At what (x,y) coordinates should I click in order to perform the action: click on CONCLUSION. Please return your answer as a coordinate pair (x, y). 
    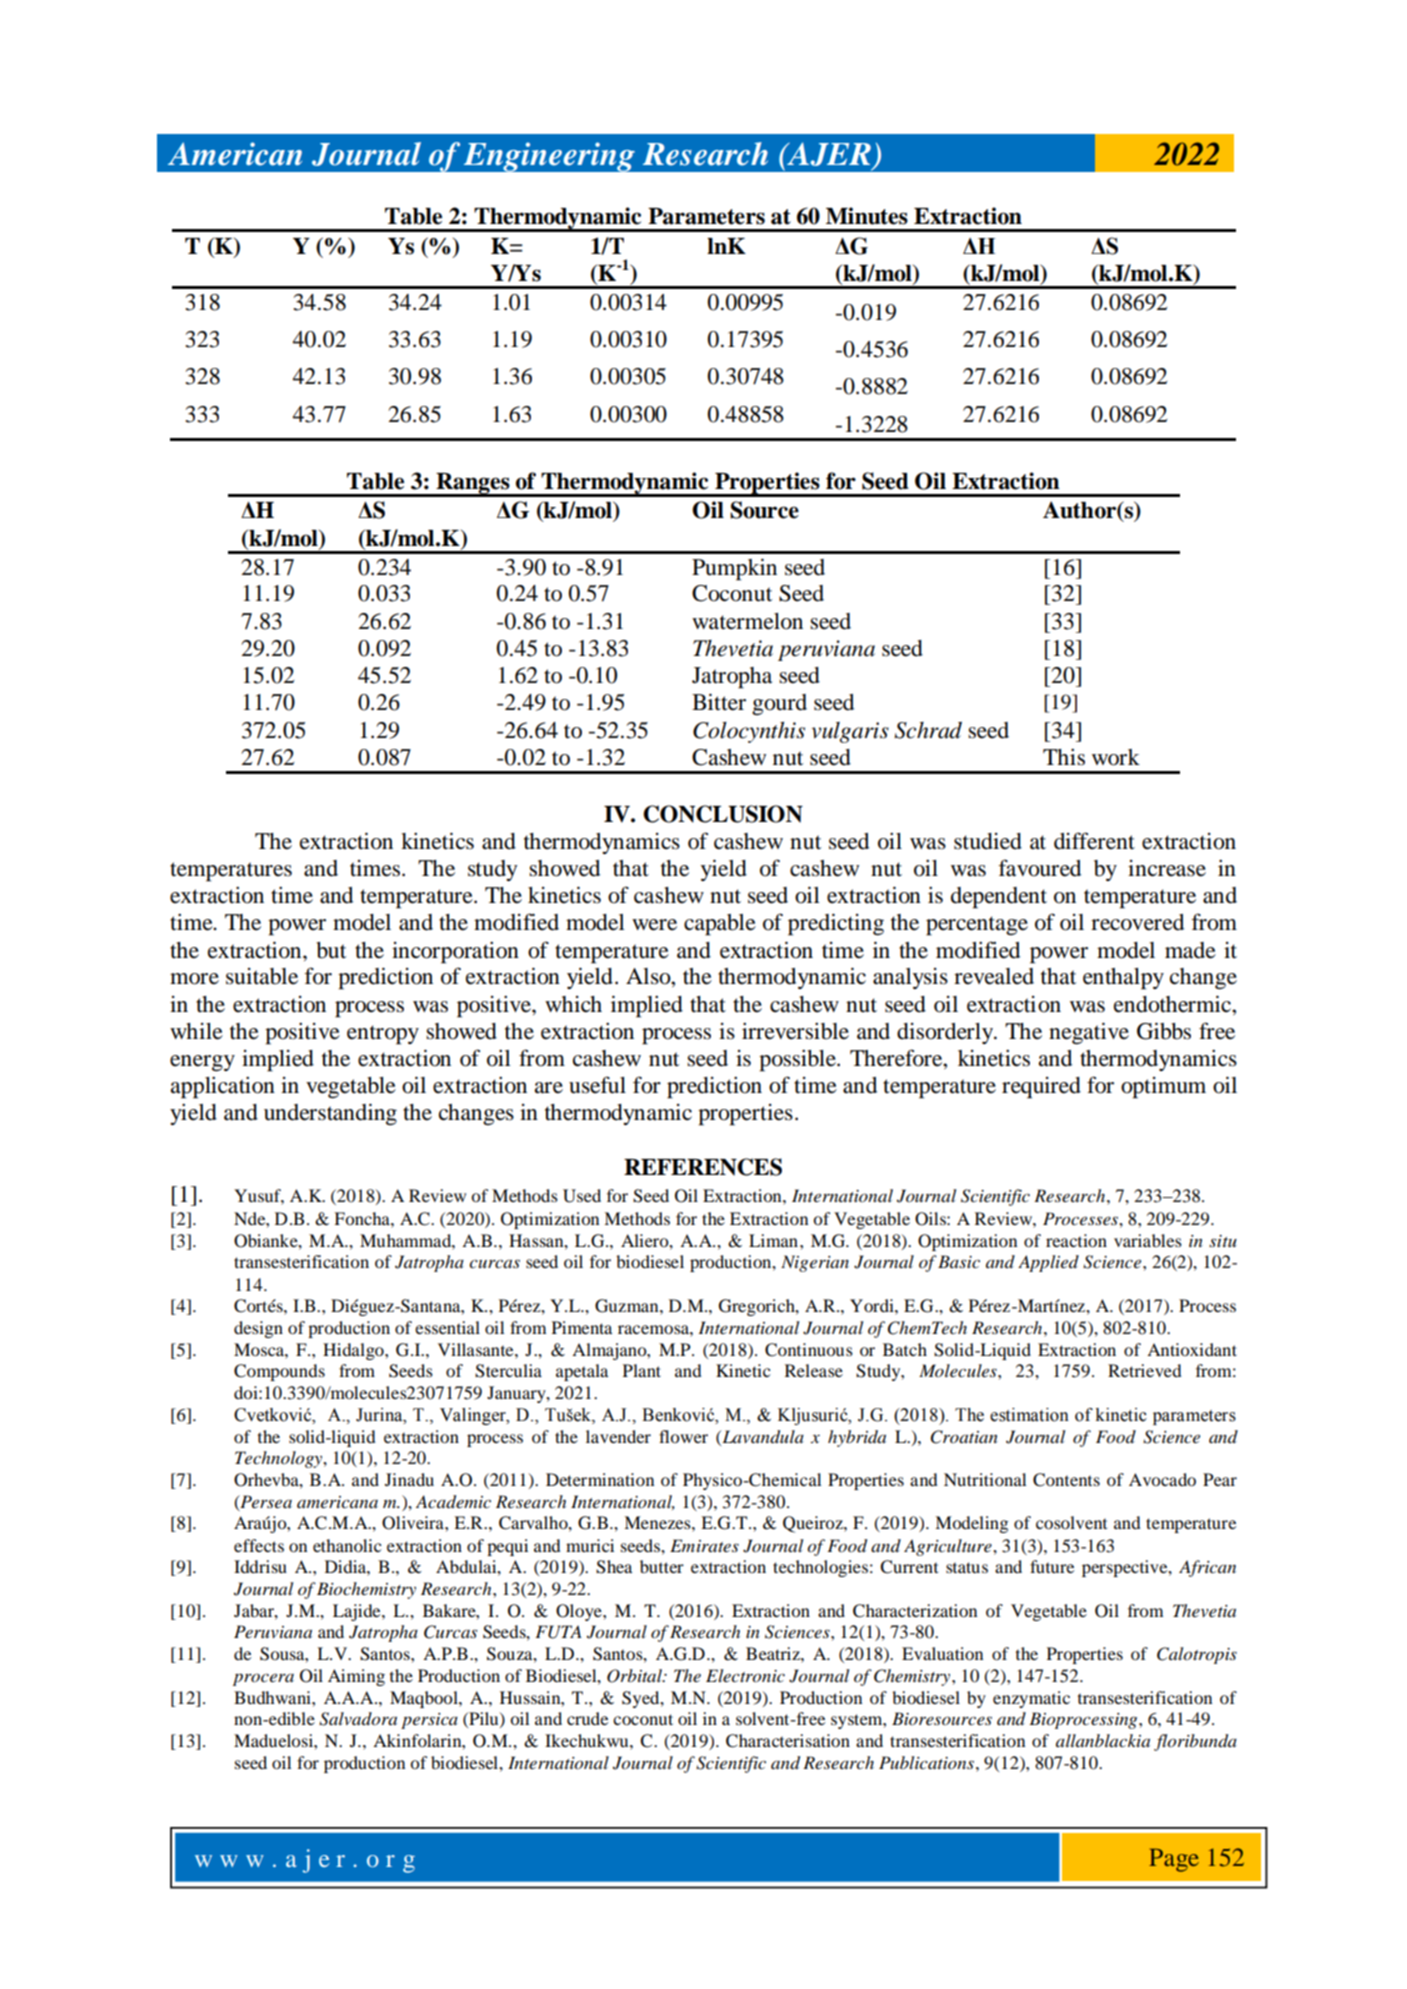
    Looking at the image, I should click on (723, 814).
